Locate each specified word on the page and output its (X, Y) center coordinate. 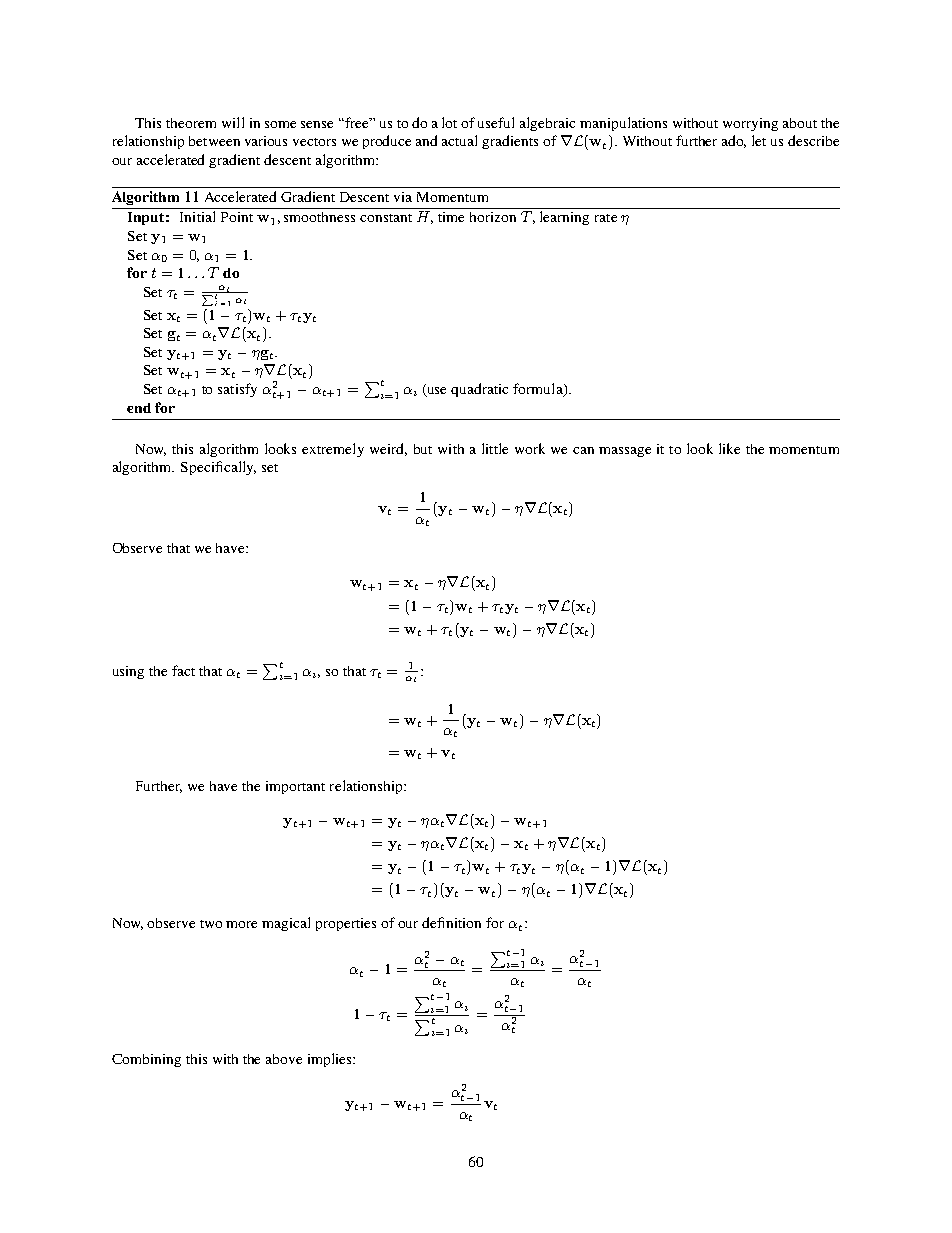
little (495, 448)
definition (451, 922)
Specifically (218, 468)
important (295, 787)
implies (331, 1060)
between (214, 141)
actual (459, 140)
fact (183, 670)
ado (734, 141)
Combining (146, 1060)
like (729, 448)
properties (346, 924)
